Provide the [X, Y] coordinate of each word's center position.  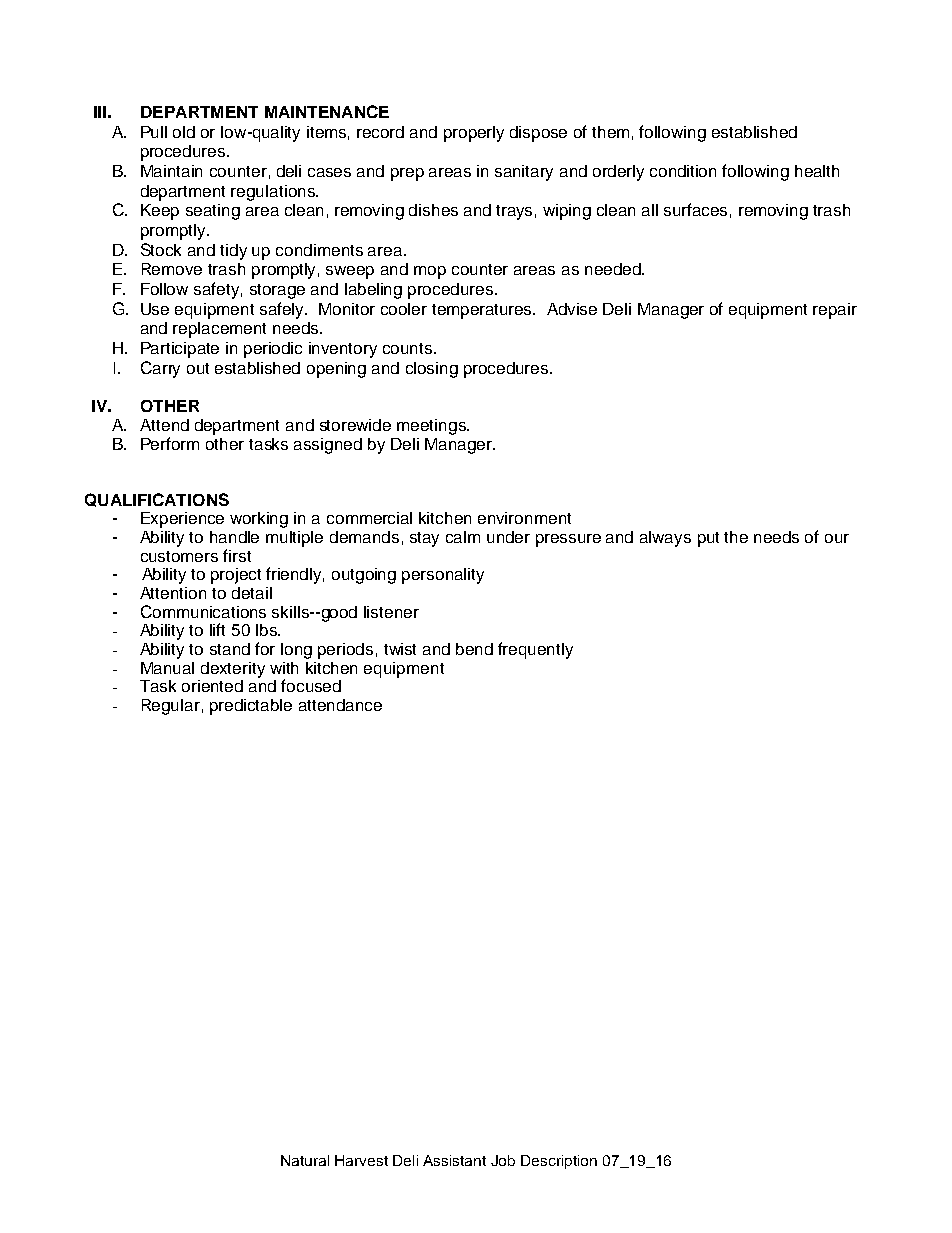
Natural [305, 1160]
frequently [535, 650]
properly [474, 134]
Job [503, 1160]
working [259, 520]
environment [524, 518]
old [184, 132]
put [708, 539]
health [817, 171]
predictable [251, 707]
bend [474, 649]
